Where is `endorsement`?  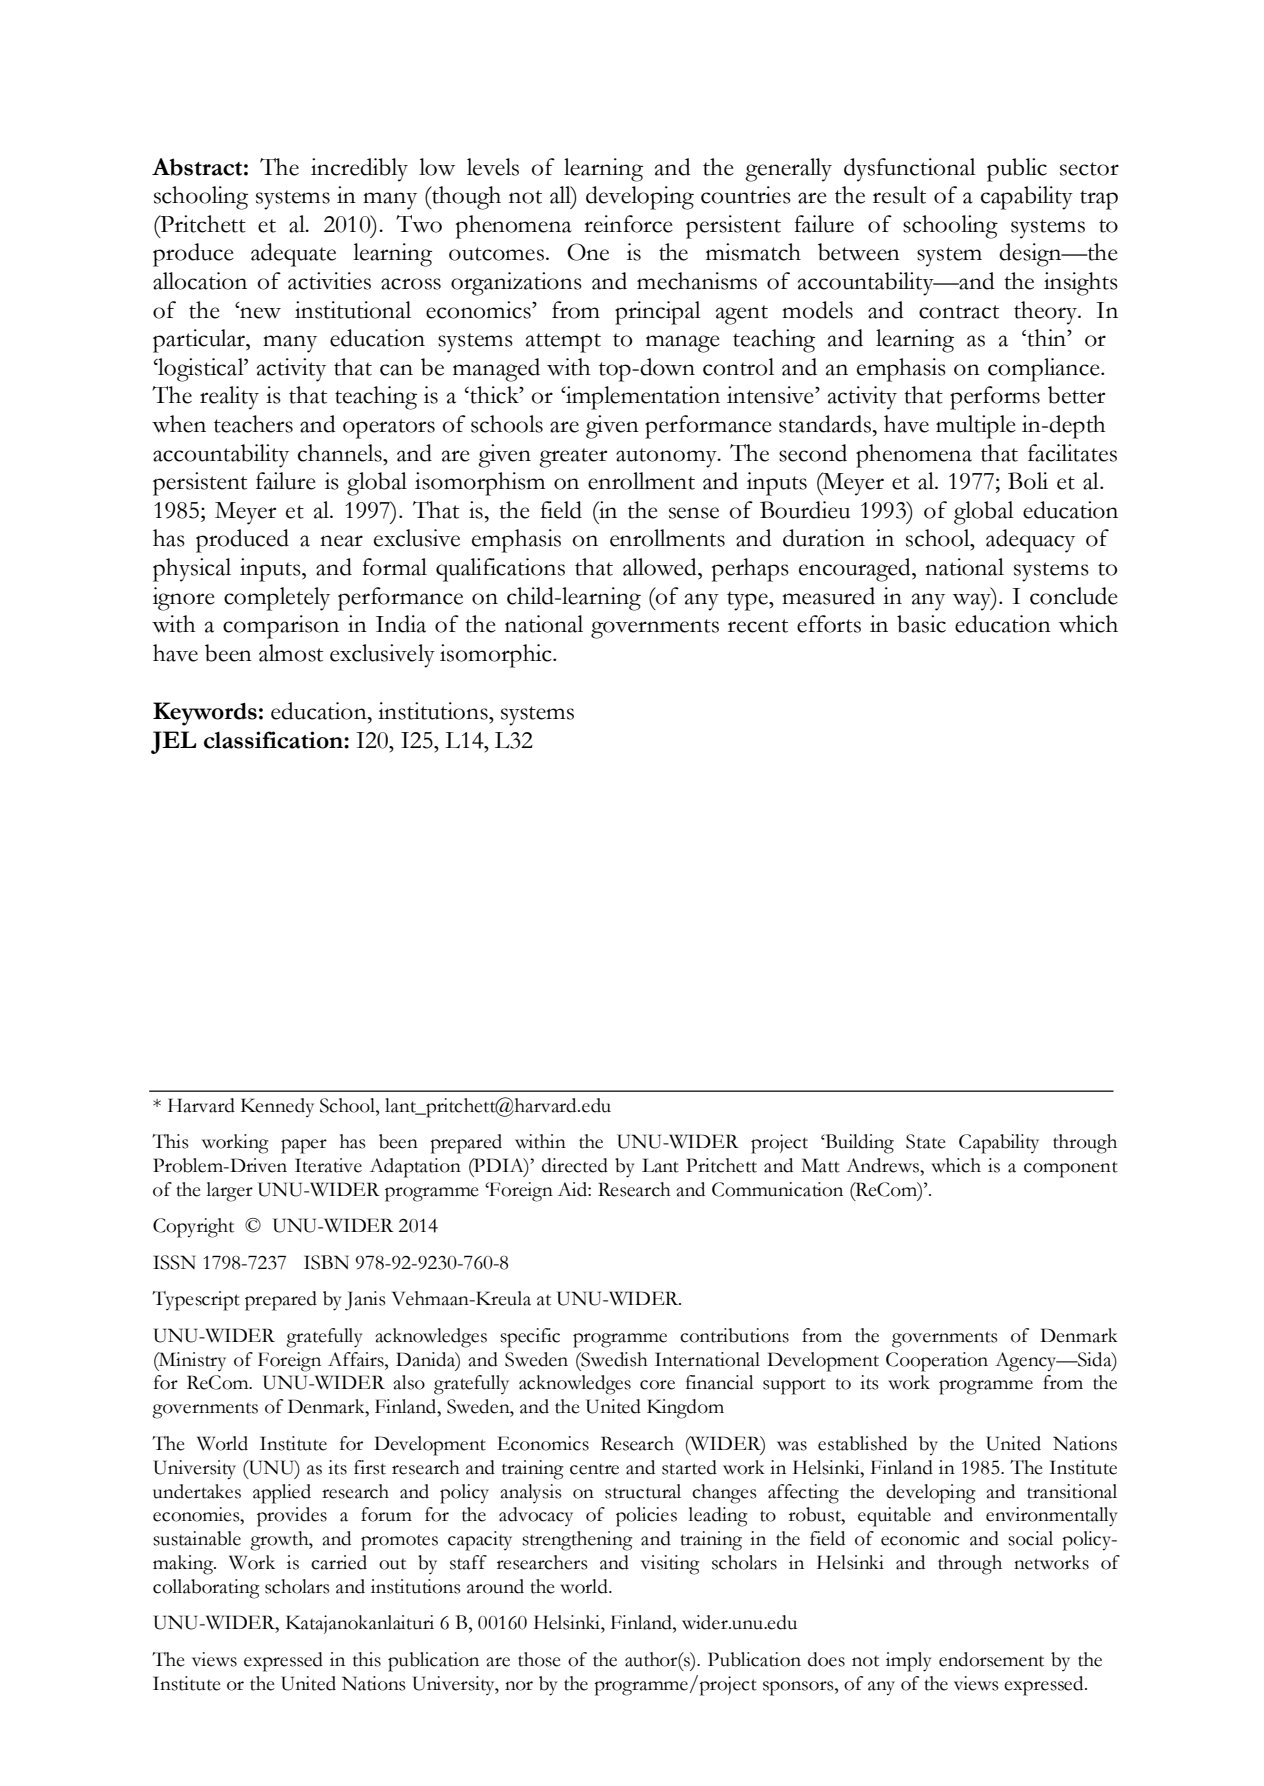
endorsement is located at coordinates (991, 1659).
